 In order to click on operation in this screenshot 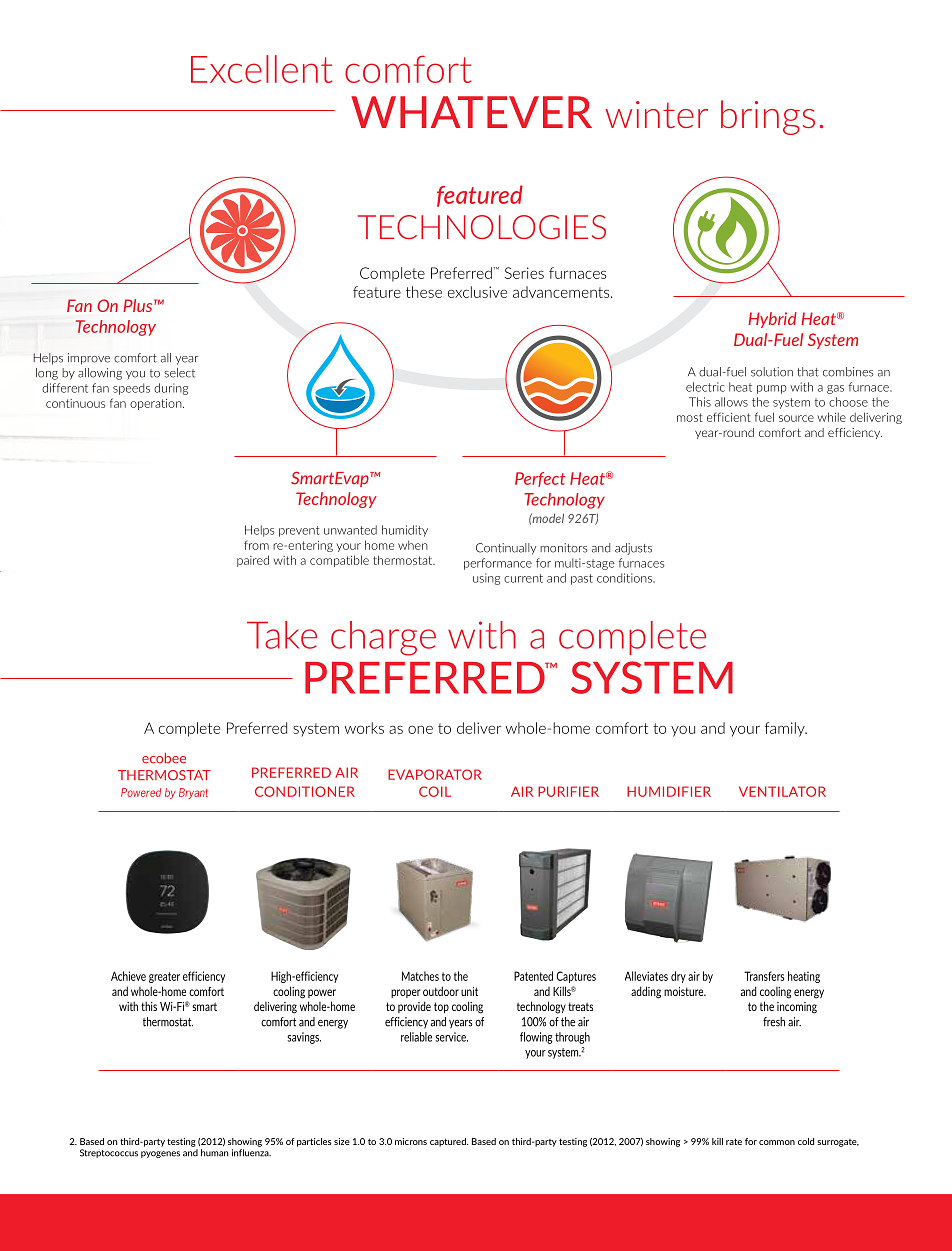, I will do `click(157, 404)`.
